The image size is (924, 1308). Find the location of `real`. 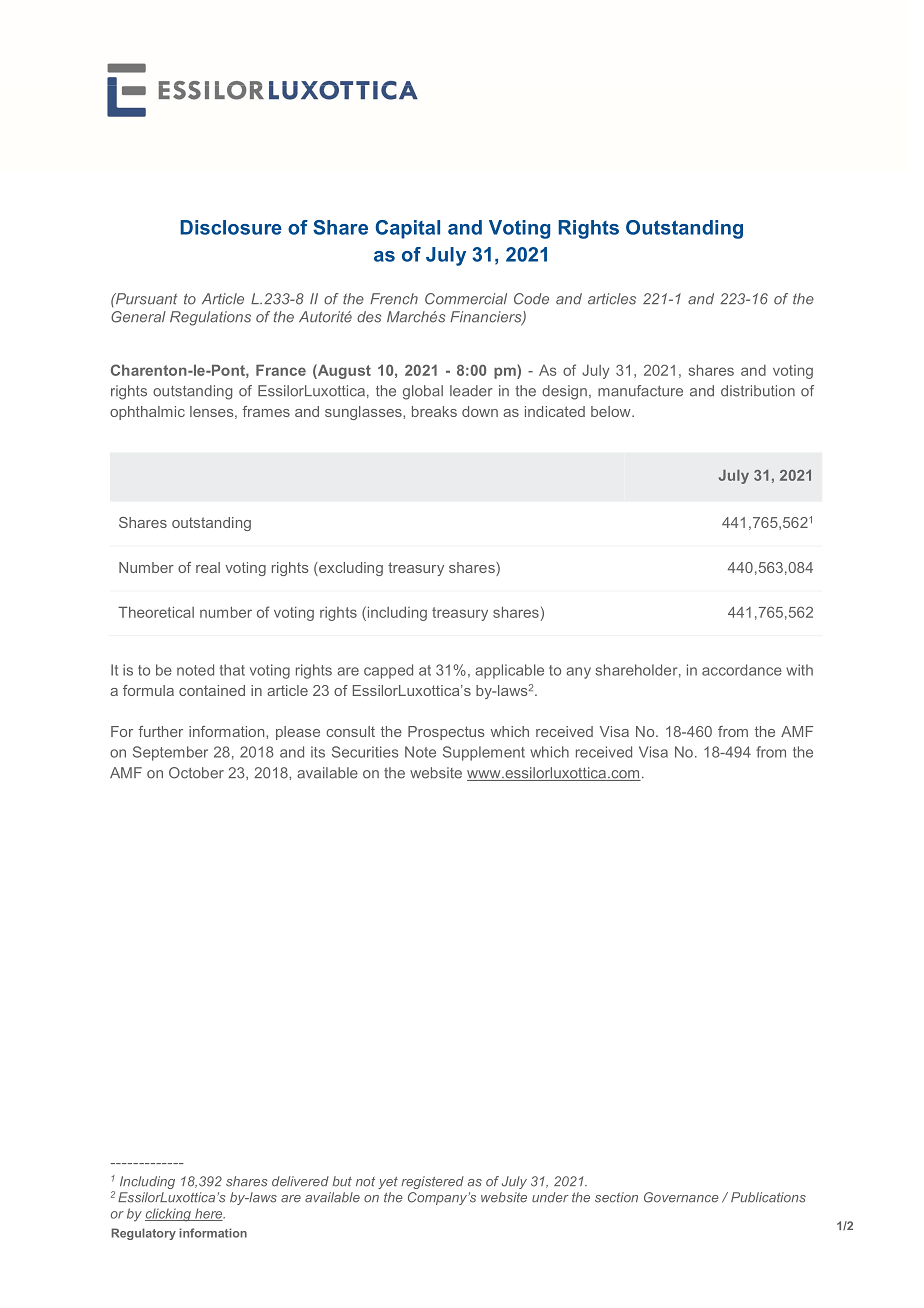

real is located at coordinates (208, 567).
